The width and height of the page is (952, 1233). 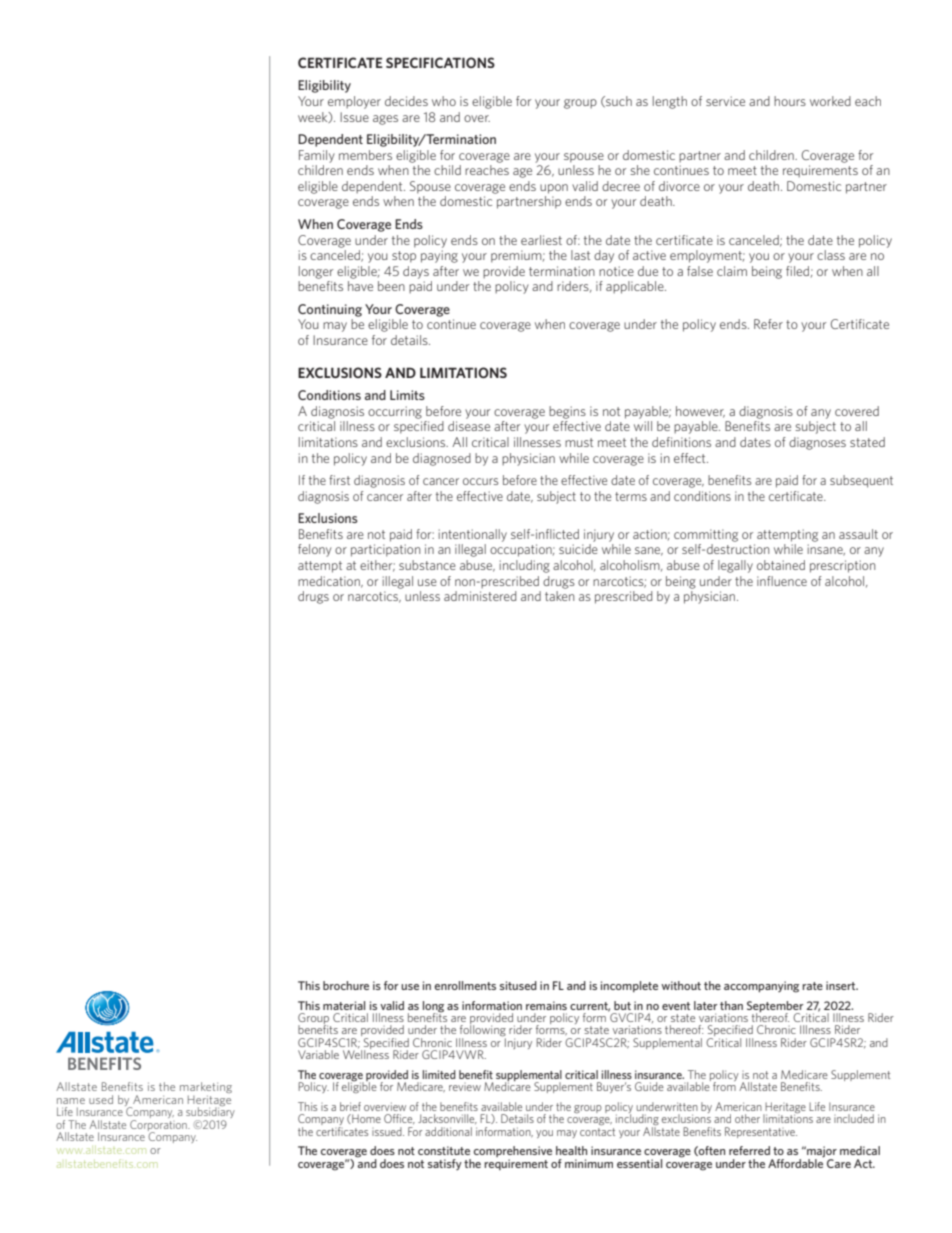 What do you see at coordinates (317, 156) in the page?
I see `Family` at bounding box center [317, 156].
